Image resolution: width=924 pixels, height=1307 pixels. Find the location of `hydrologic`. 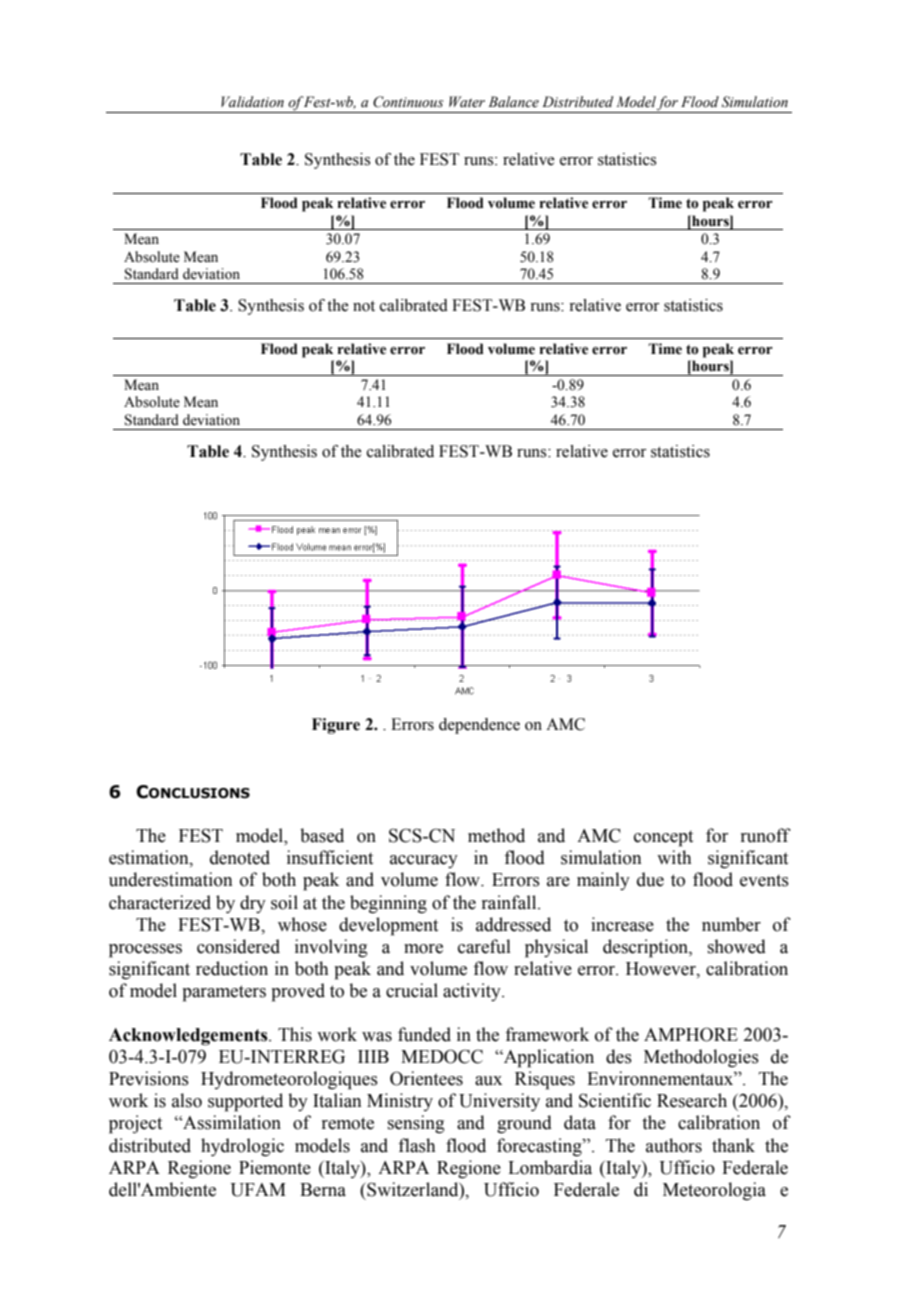

hydrologic is located at coordinates (242, 1147).
